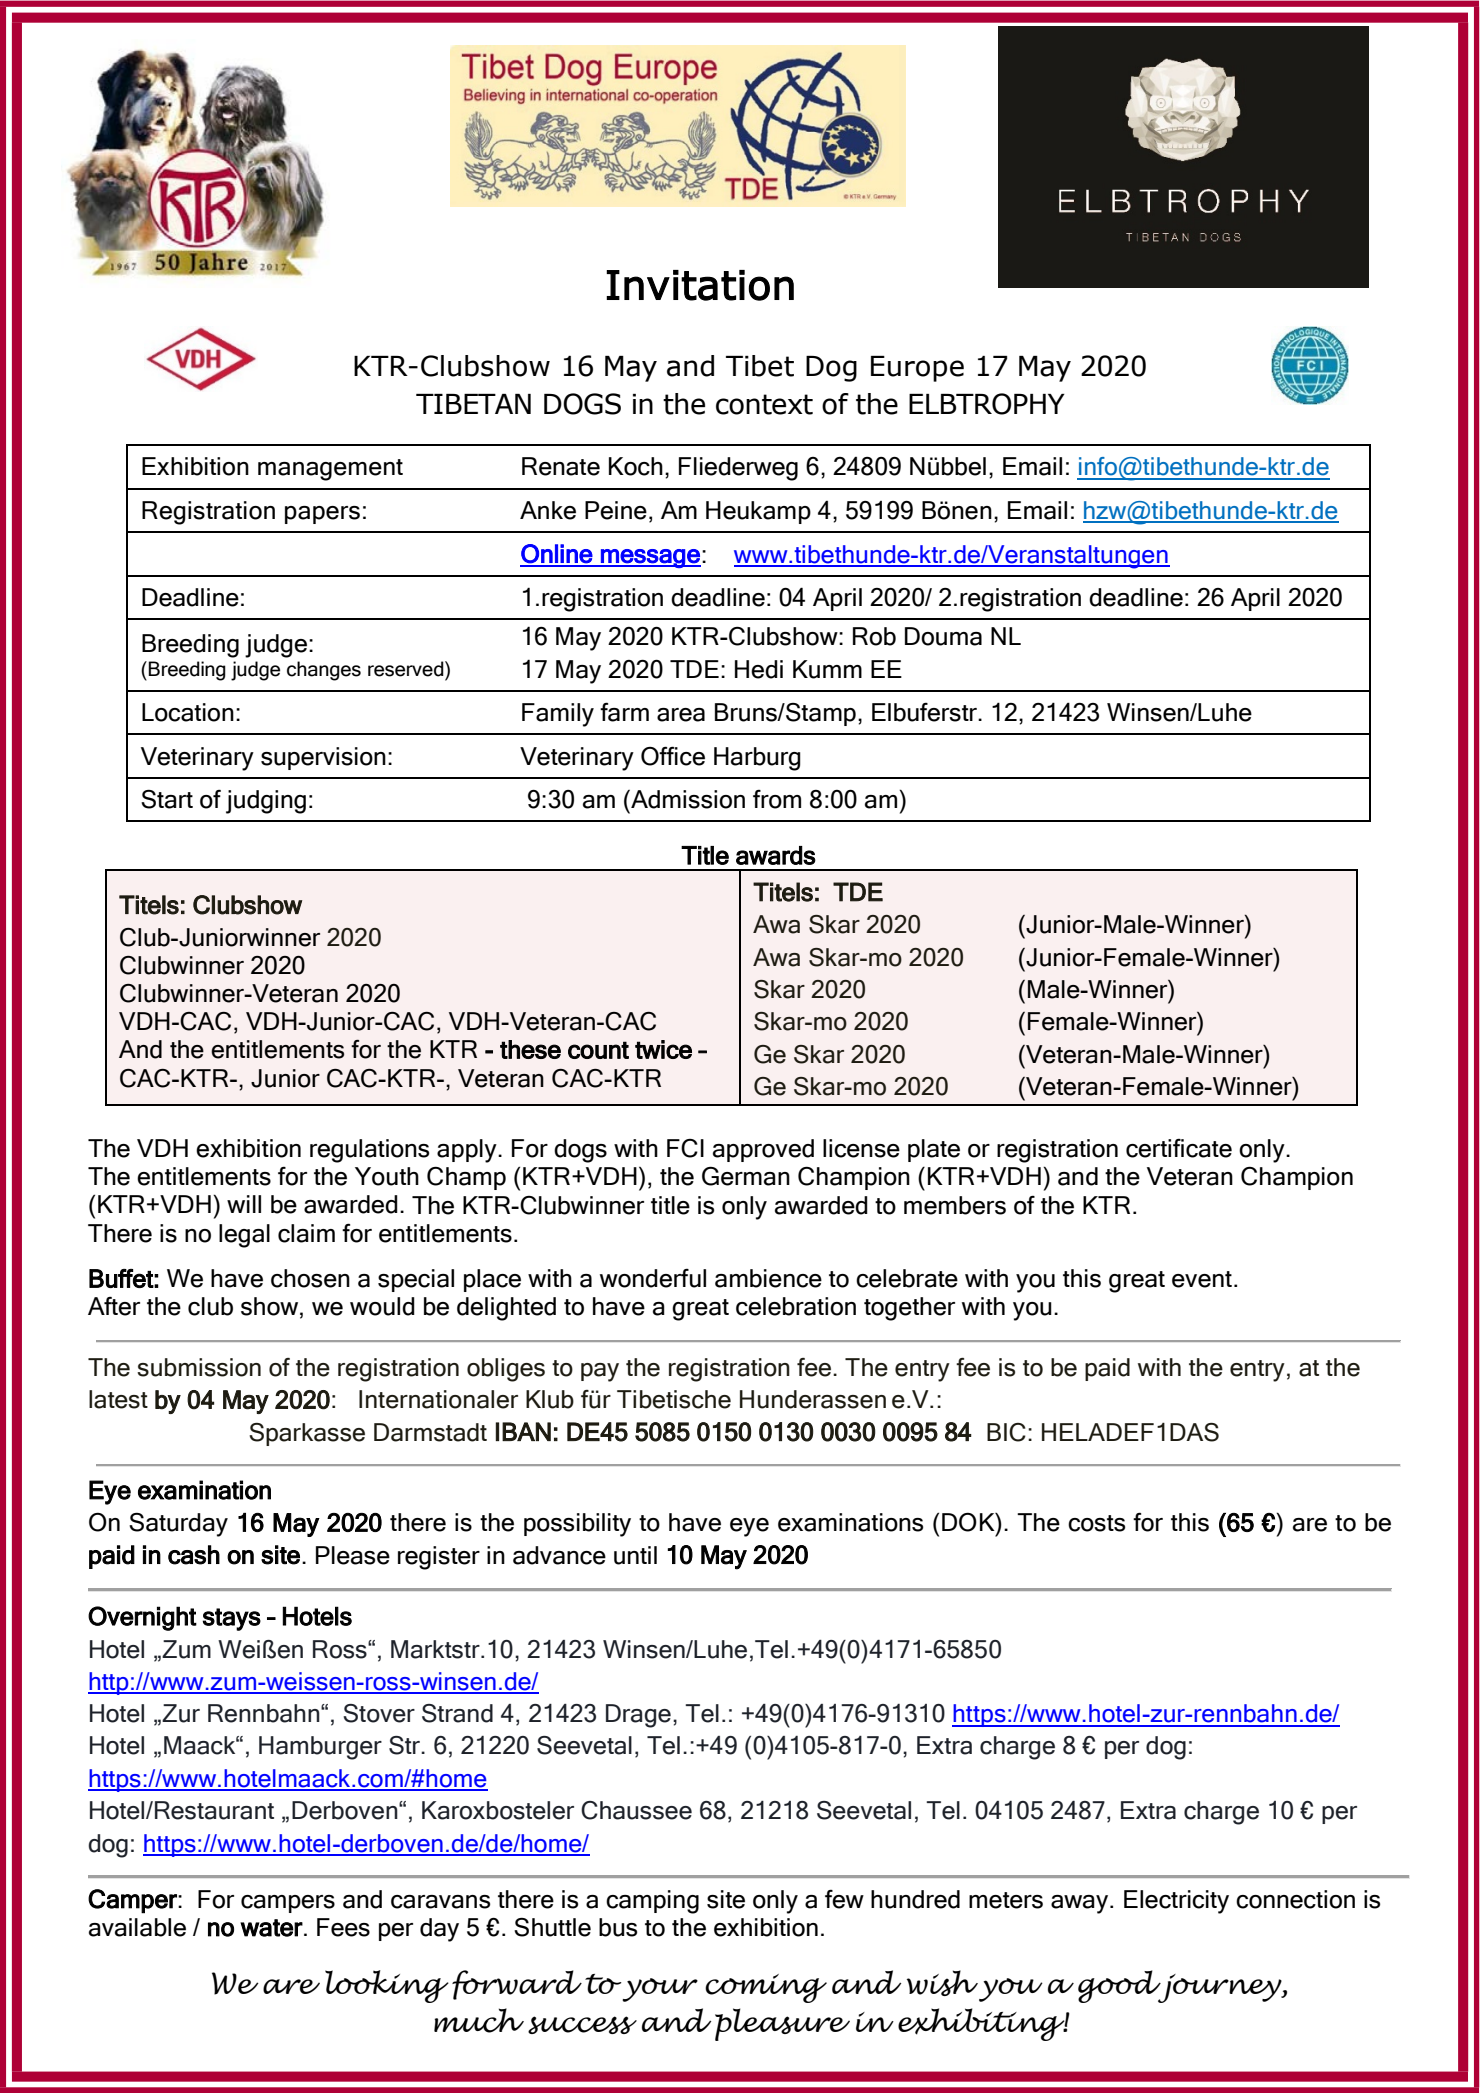 Image resolution: width=1480 pixels, height=2093 pixels. Describe the element at coordinates (635, 1555) in the screenshot. I see `until` at that location.
